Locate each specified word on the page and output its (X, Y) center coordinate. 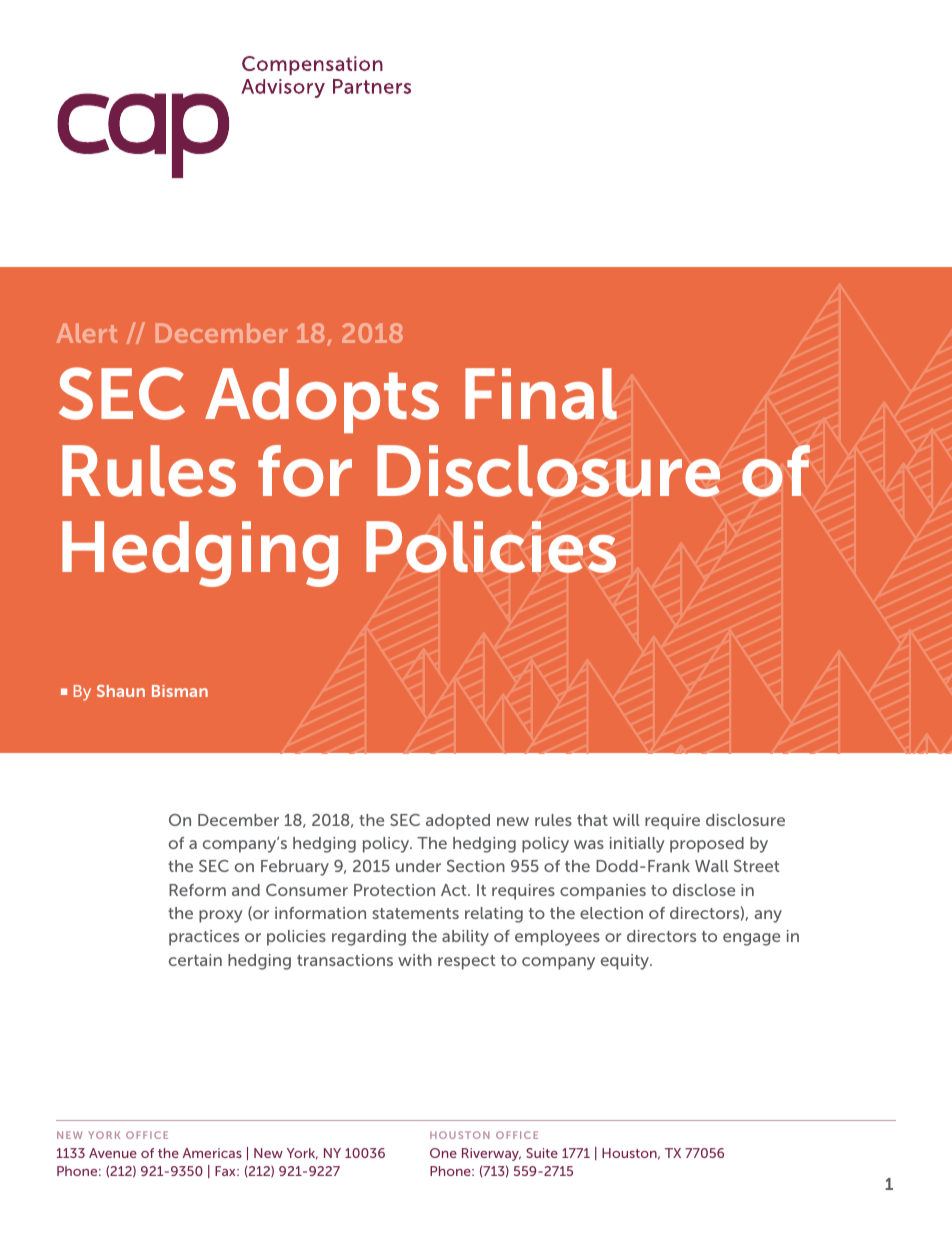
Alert (87, 333)
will (626, 820)
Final (541, 394)
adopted (458, 822)
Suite (542, 1153)
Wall (712, 866)
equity (626, 962)
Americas (212, 1153)
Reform (197, 890)
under (418, 866)
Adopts (322, 400)
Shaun (121, 691)
